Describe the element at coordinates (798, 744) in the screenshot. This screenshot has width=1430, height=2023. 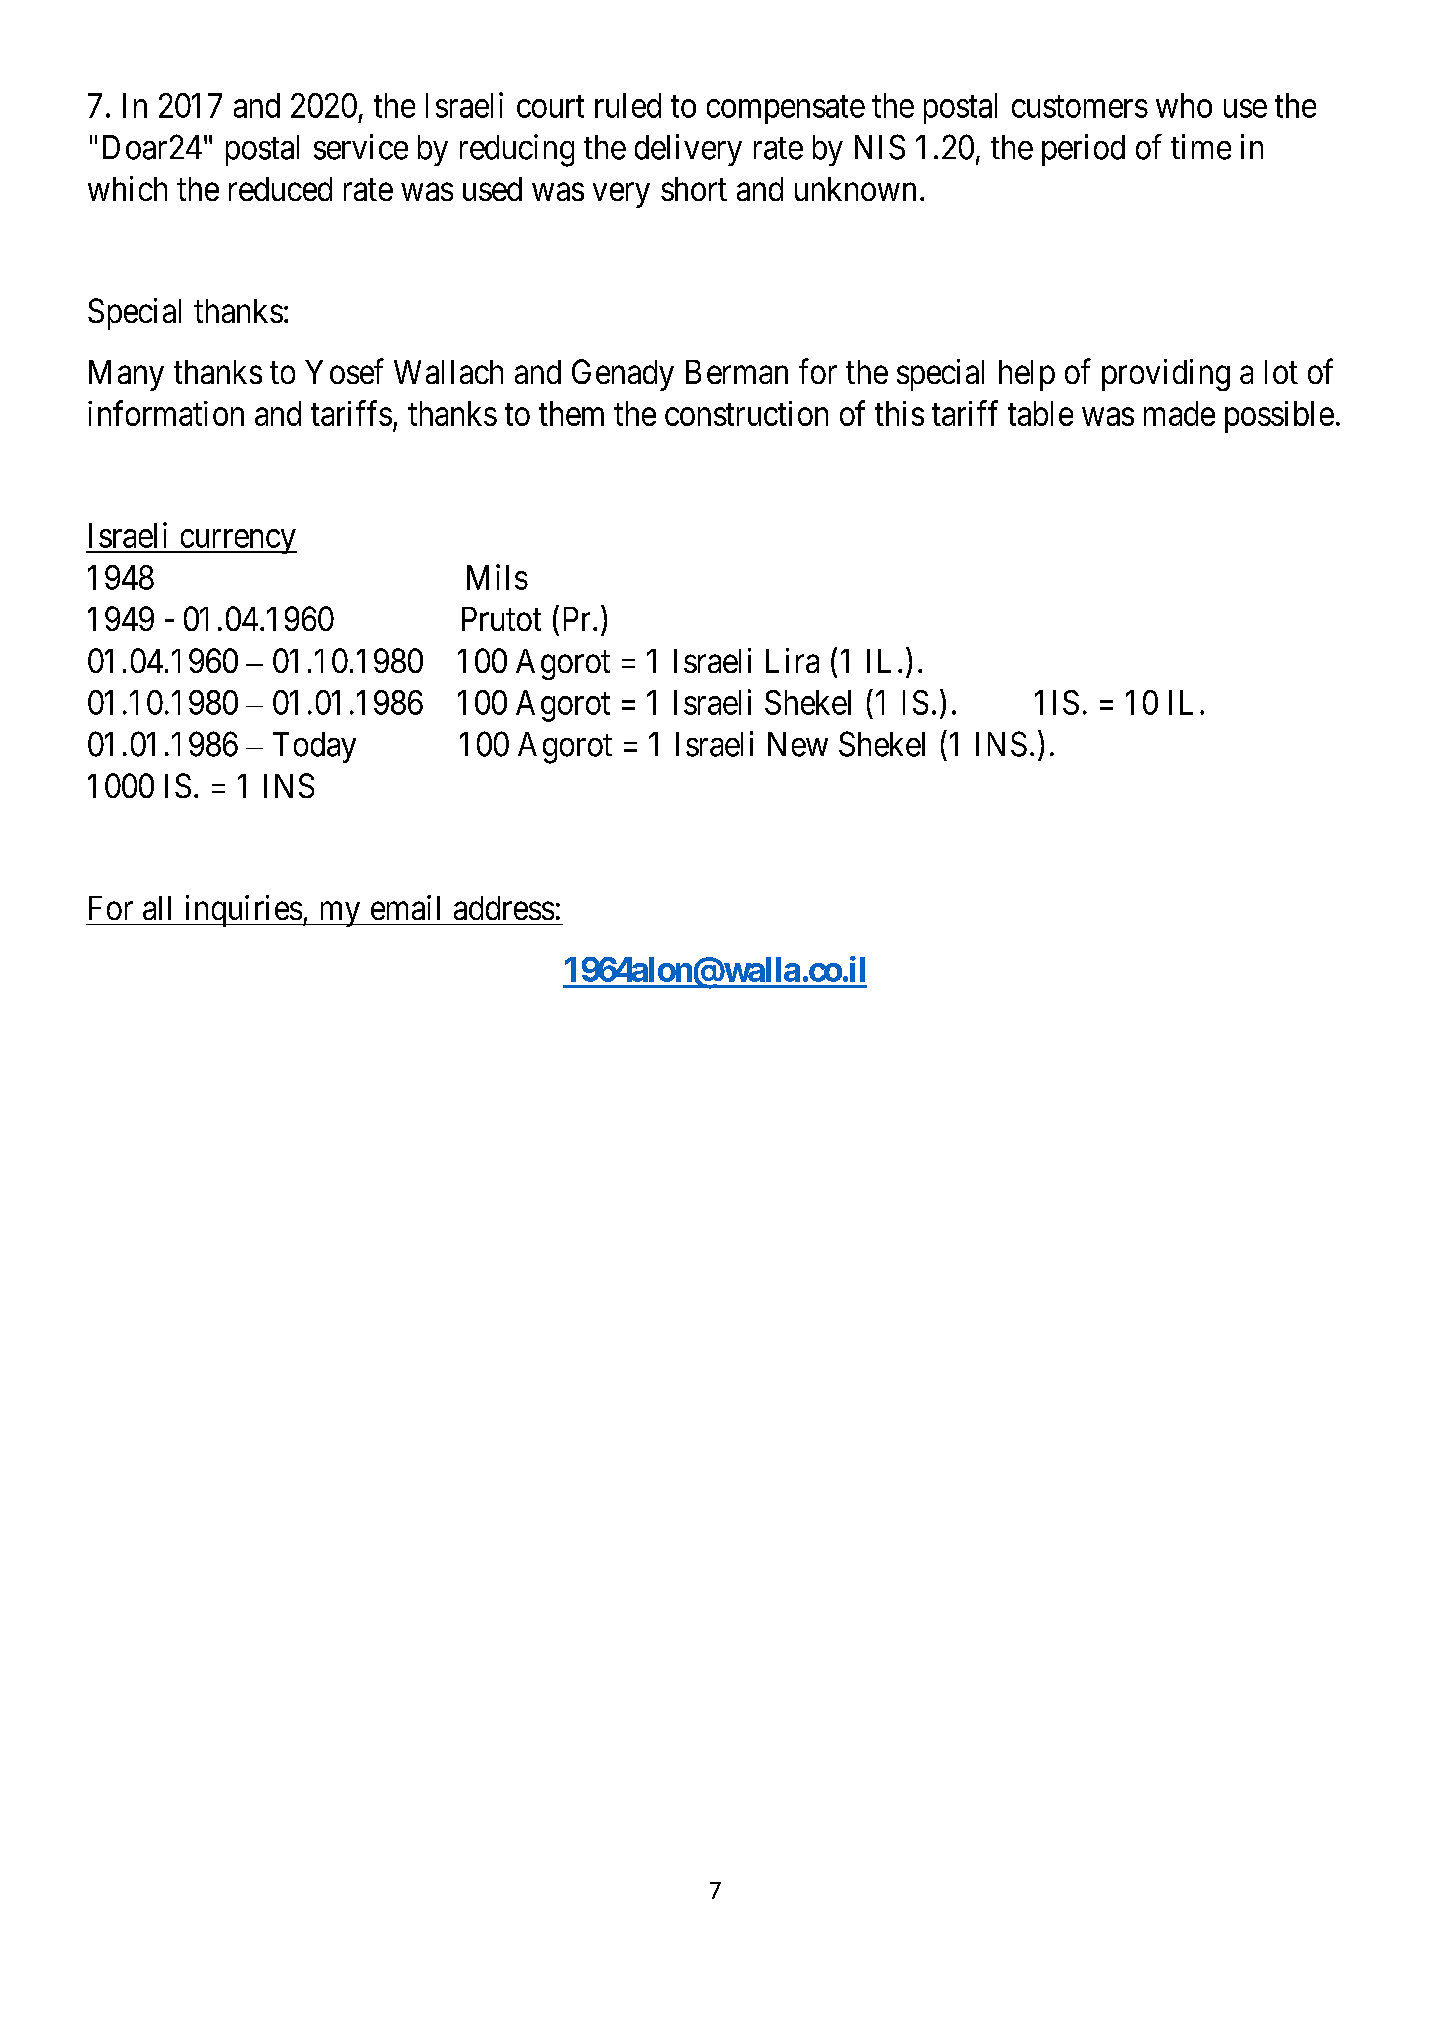
I see `New` at that location.
